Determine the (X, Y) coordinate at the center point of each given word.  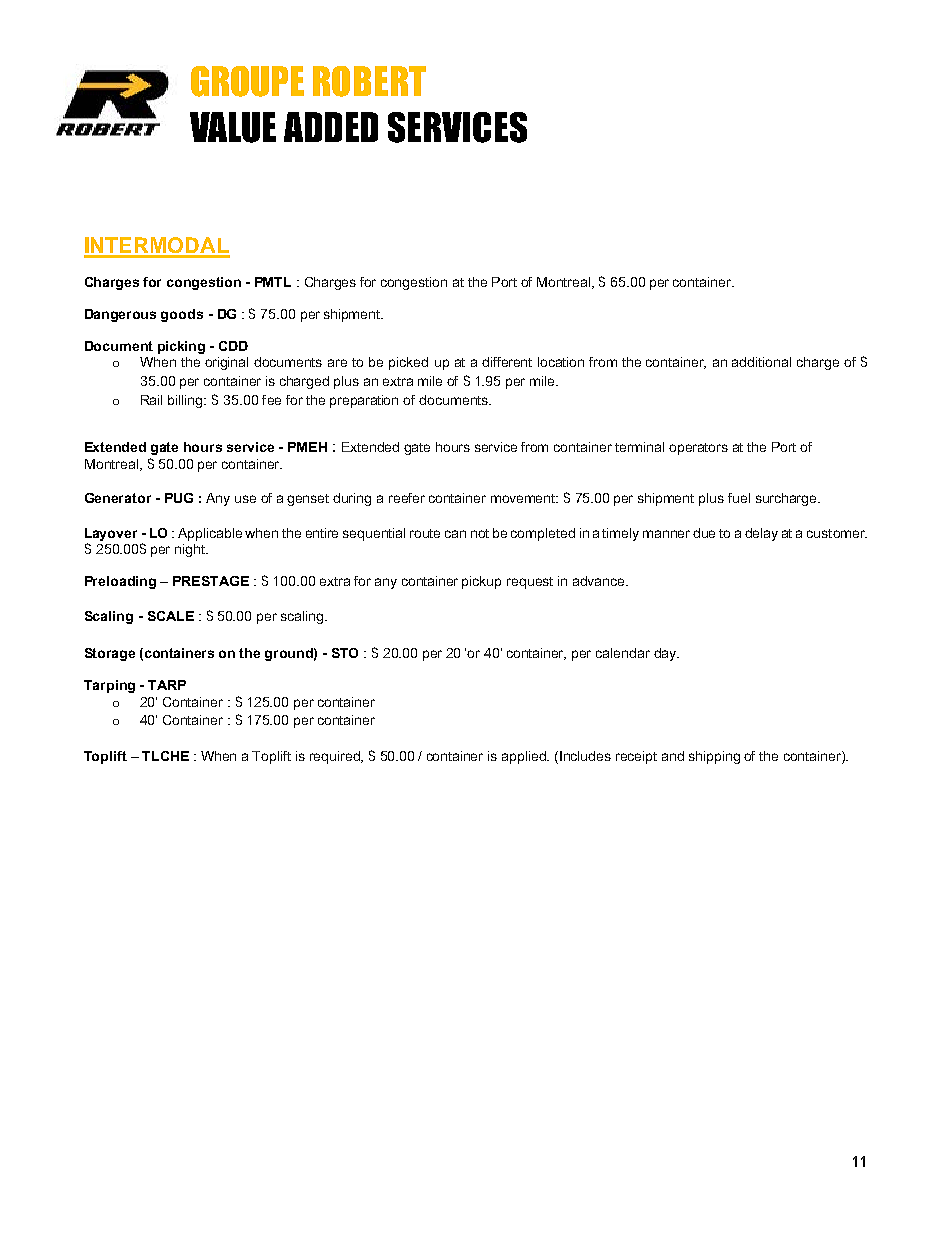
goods (182, 315)
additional (761, 362)
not (480, 533)
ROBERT (369, 81)
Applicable (210, 534)
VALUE (233, 127)
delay (761, 534)
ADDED (331, 127)
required (336, 757)
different (507, 362)
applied (525, 757)
